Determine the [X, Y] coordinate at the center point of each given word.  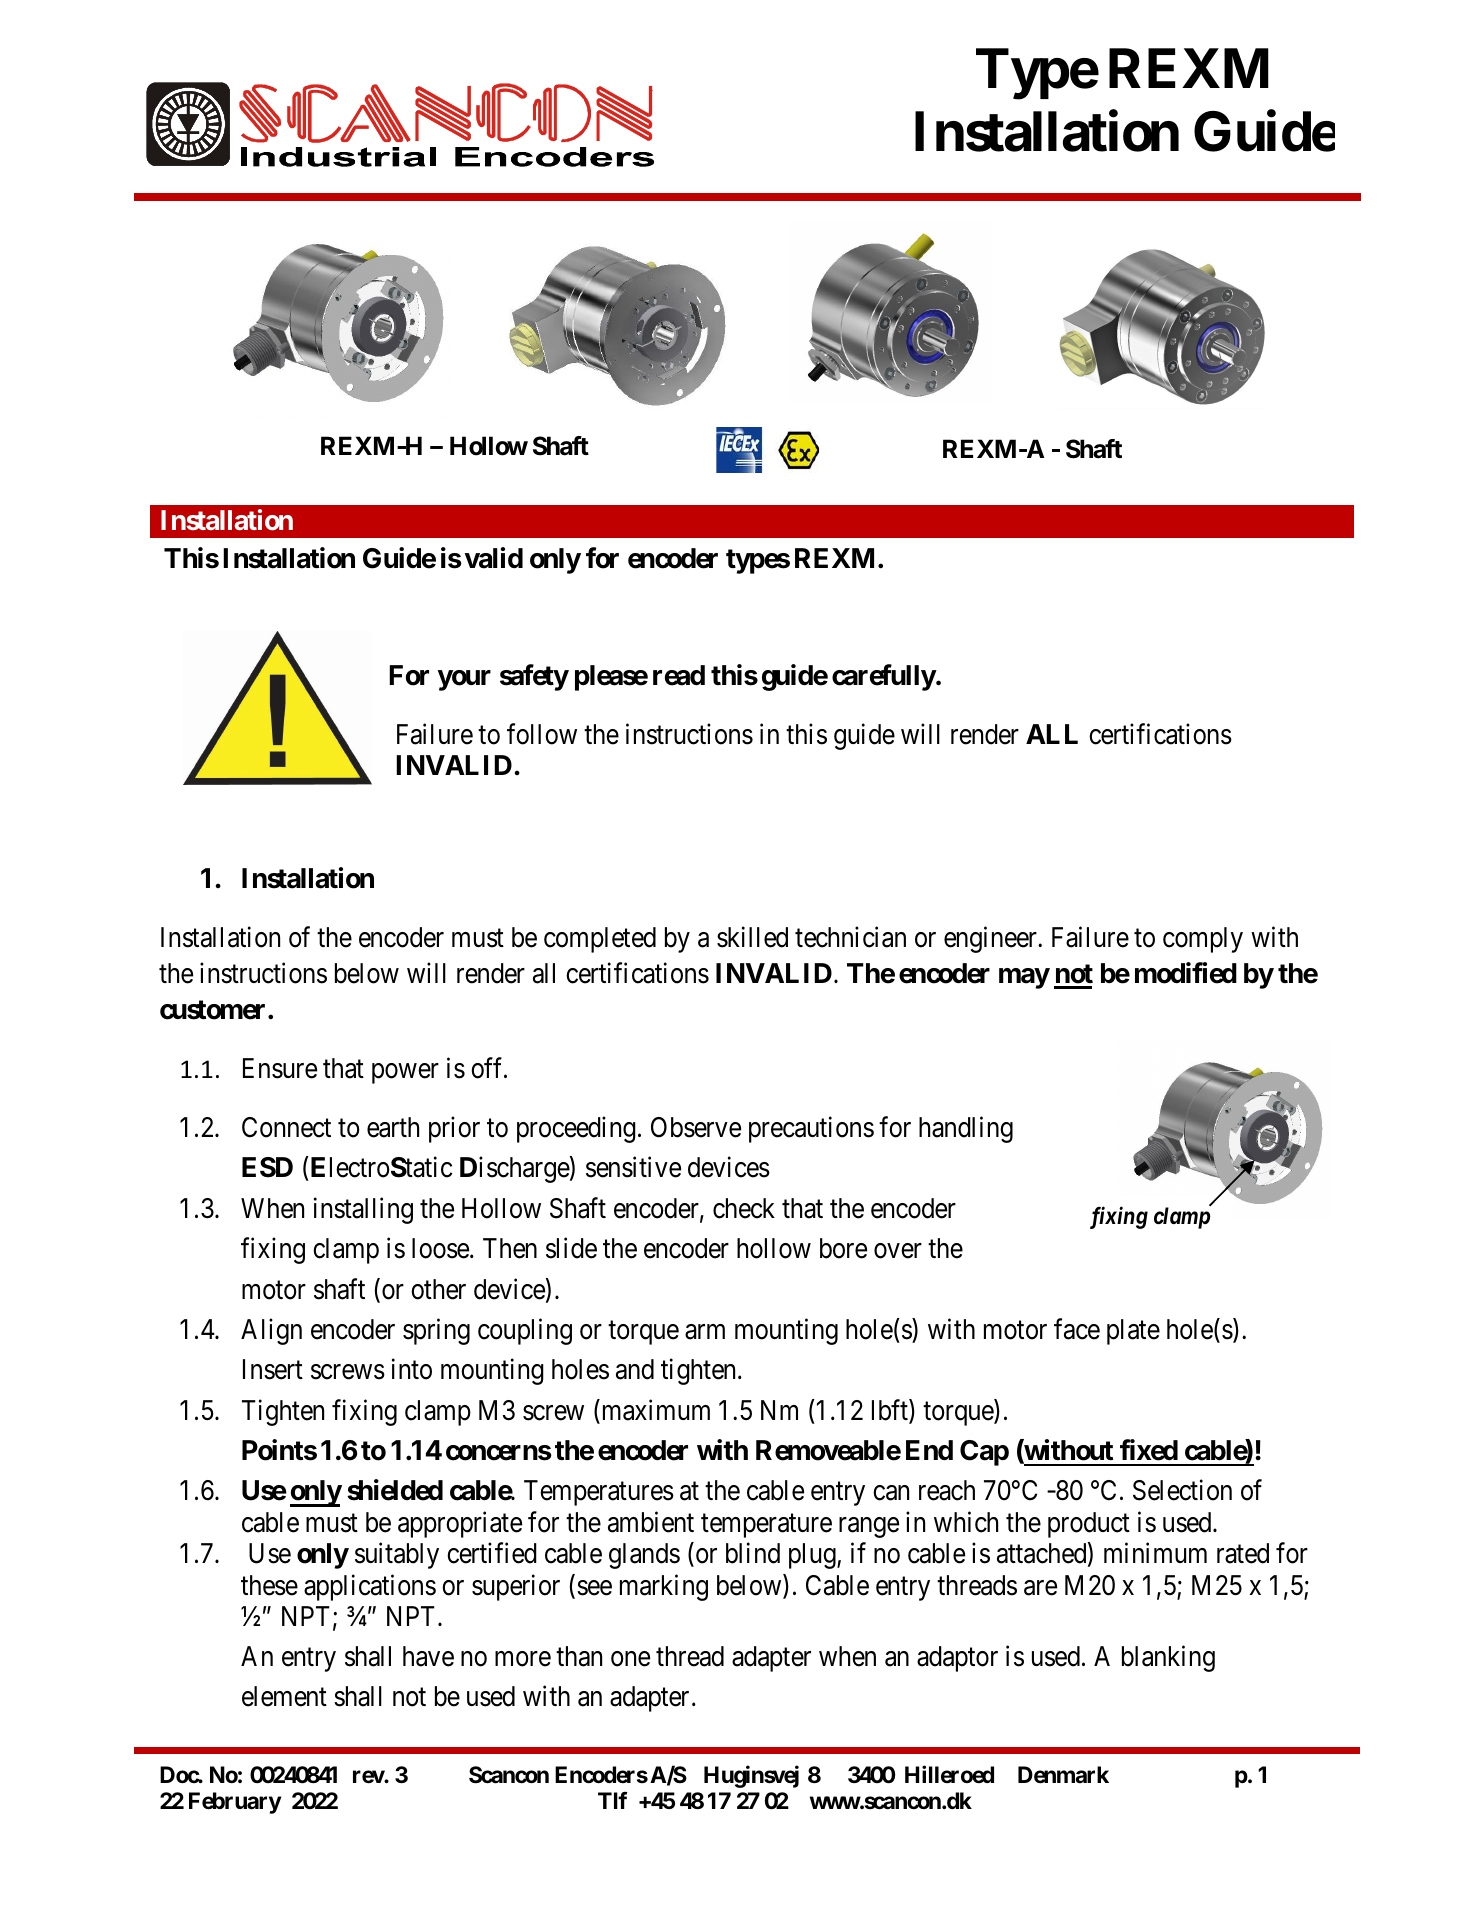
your [464, 680]
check [744, 1208]
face [1077, 1329]
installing [363, 1210]
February [235, 1803]
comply [1203, 940]
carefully [884, 677]
